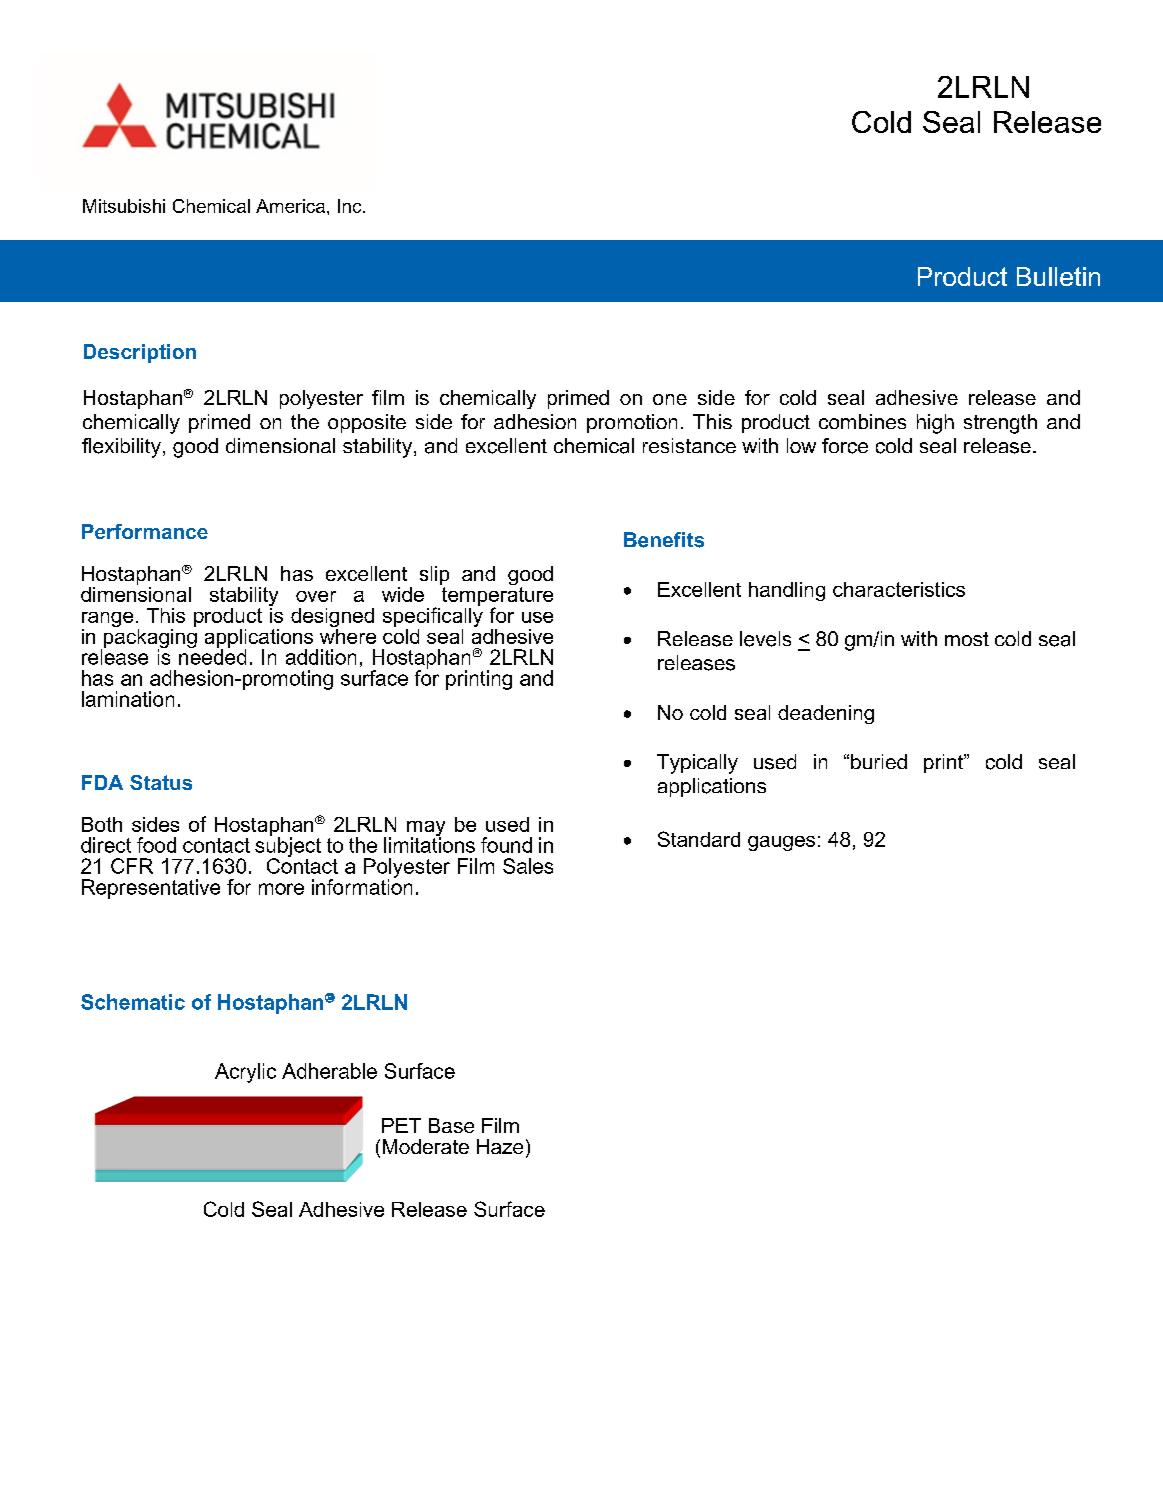 This image has height=1505, width=1163. What do you see at coordinates (161, 782) in the image?
I see `Status` at bounding box center [161, 782].
